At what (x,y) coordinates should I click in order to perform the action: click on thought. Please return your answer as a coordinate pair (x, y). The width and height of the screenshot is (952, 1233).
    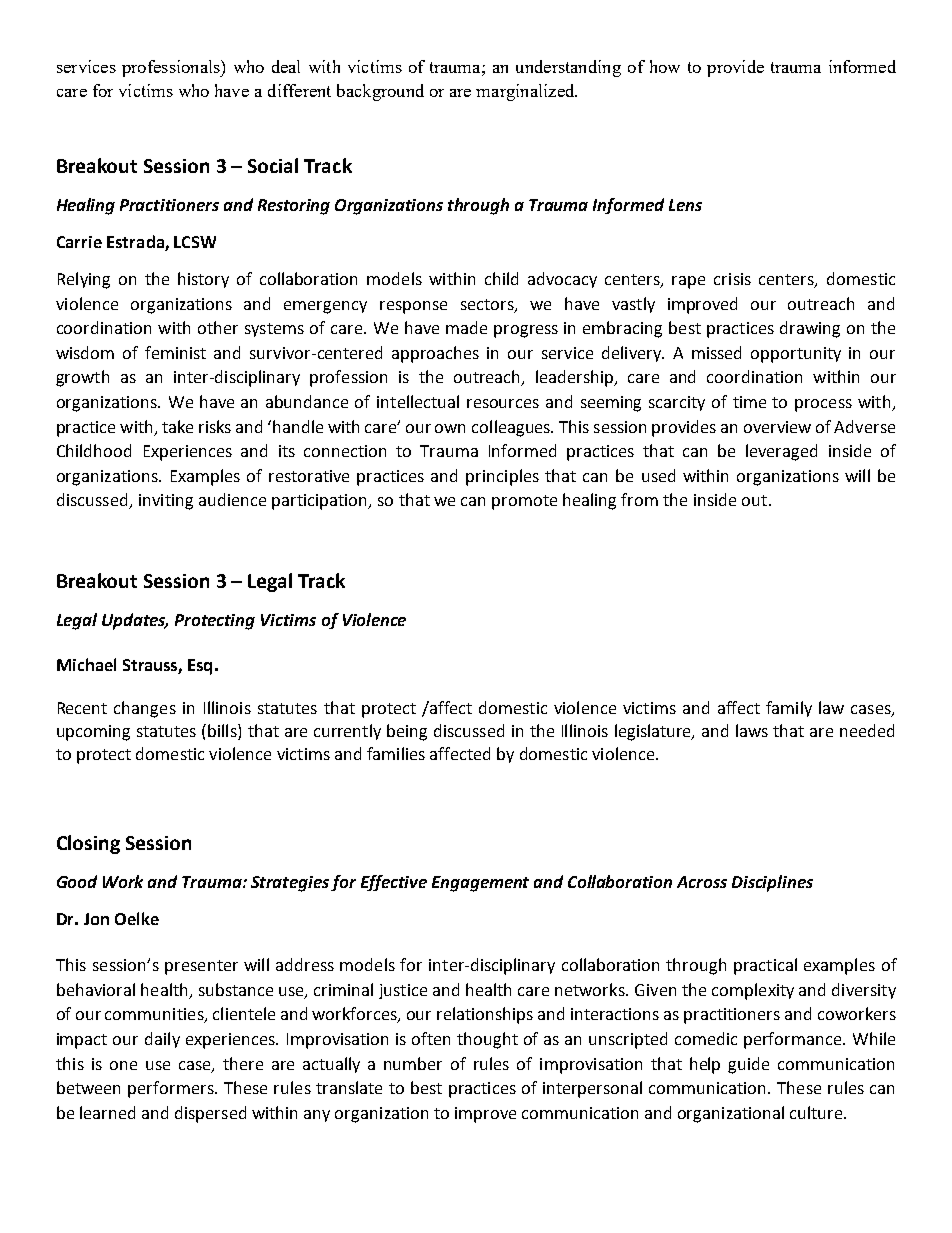
    Looking at the image, I should click on (487, 1040).
